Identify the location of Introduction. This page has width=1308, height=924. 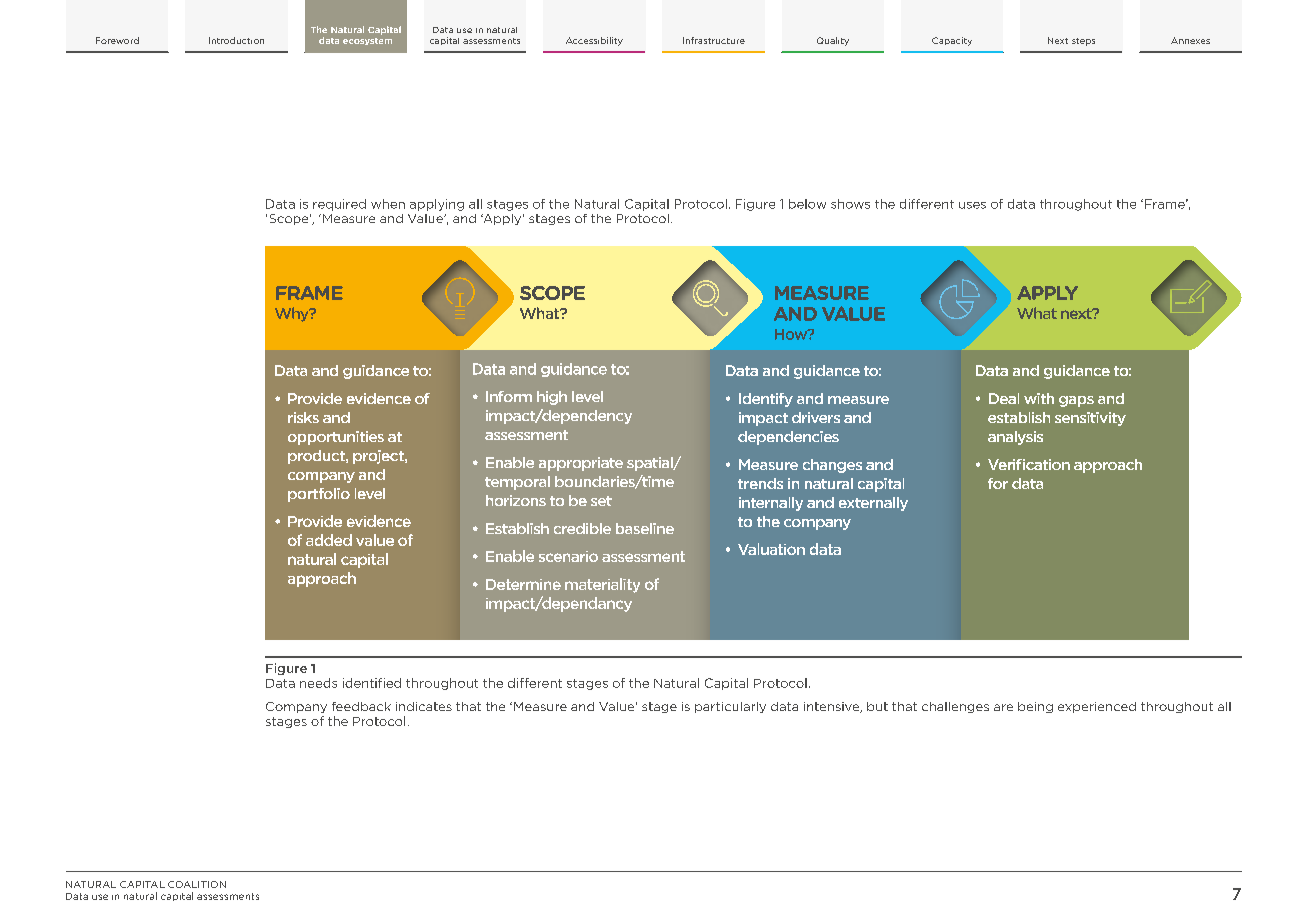
(236, 40).
